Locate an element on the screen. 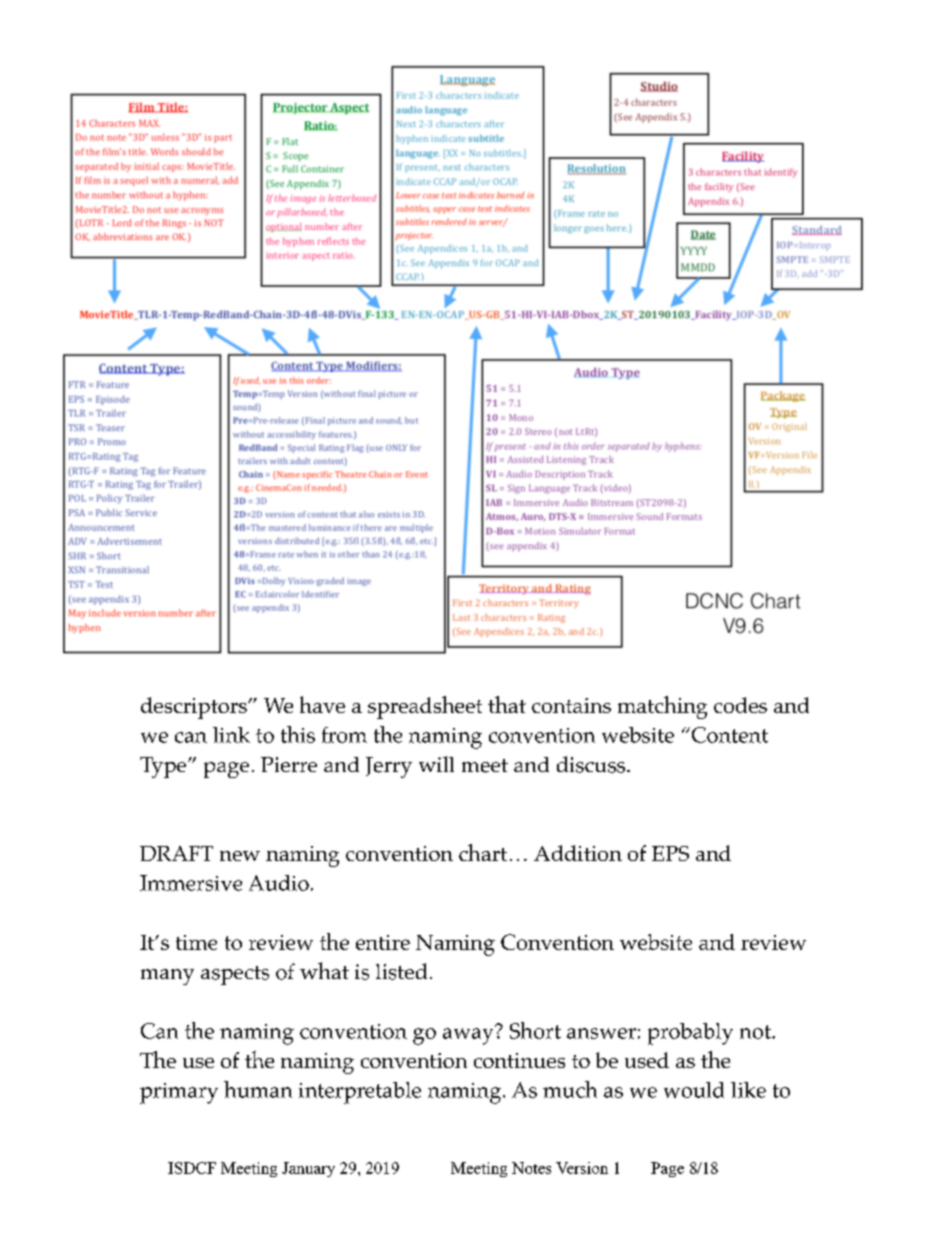 Image resolution: width=952 pixels, height=1233 pixels. new is located at coordinates (240, 856).
